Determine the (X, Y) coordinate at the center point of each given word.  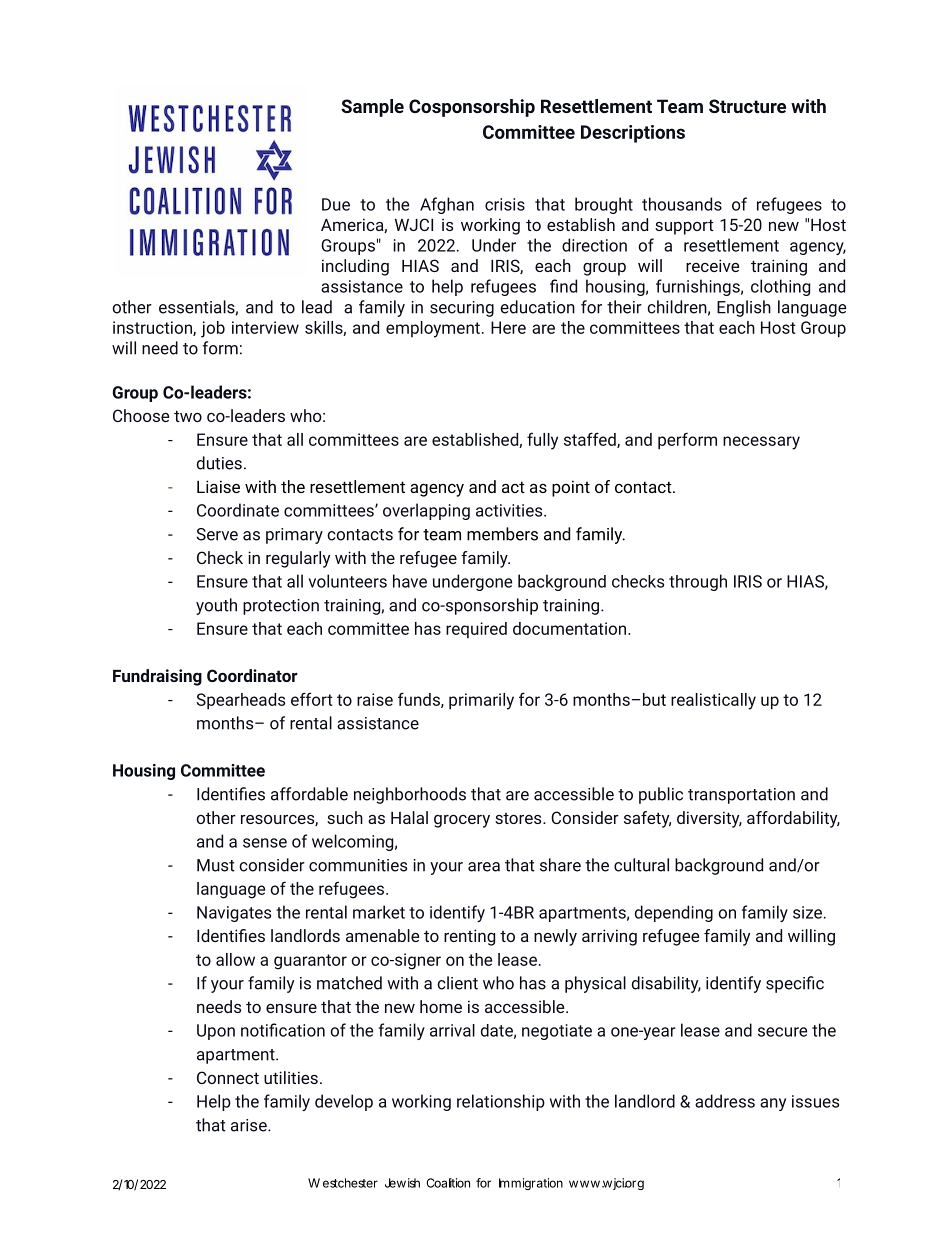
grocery (462, 821)
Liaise (218, 486)
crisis (505, 204)
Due (336, 204)
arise (250, 1125)
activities (509, 510)
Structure (747, 106)
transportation (741, 796)
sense (265, 843)
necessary (761, 443)
